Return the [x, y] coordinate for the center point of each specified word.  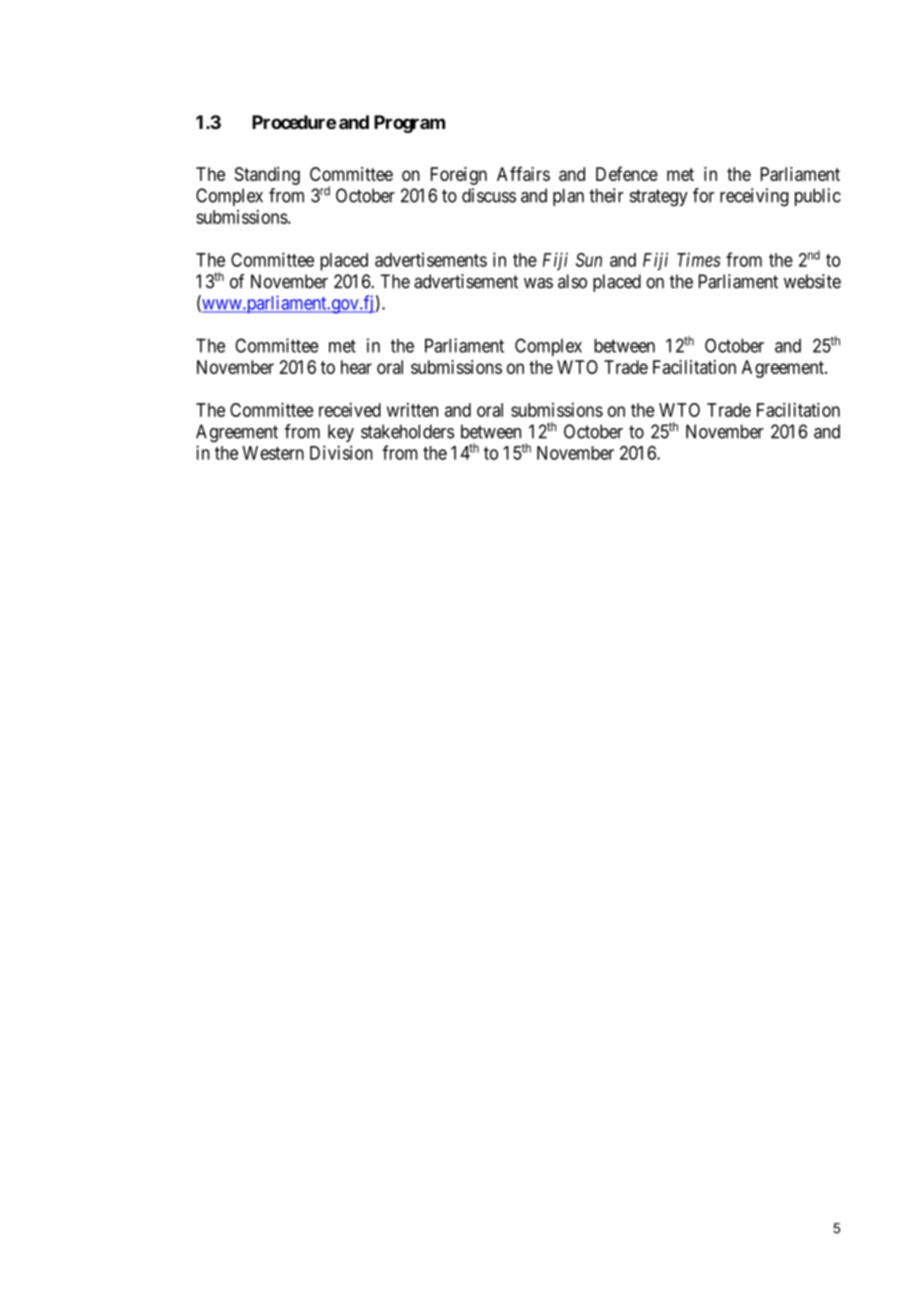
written [412, 410]
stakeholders [407, 431]
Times [699, 259]
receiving [754, 197]
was [538, 283]
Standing [267, 176]
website [812, 281]
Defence [627, 173]
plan [568, 197]
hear [356, 367]
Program [409, 124]
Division [341, 452]
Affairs [523, 173]
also [572, 281]
